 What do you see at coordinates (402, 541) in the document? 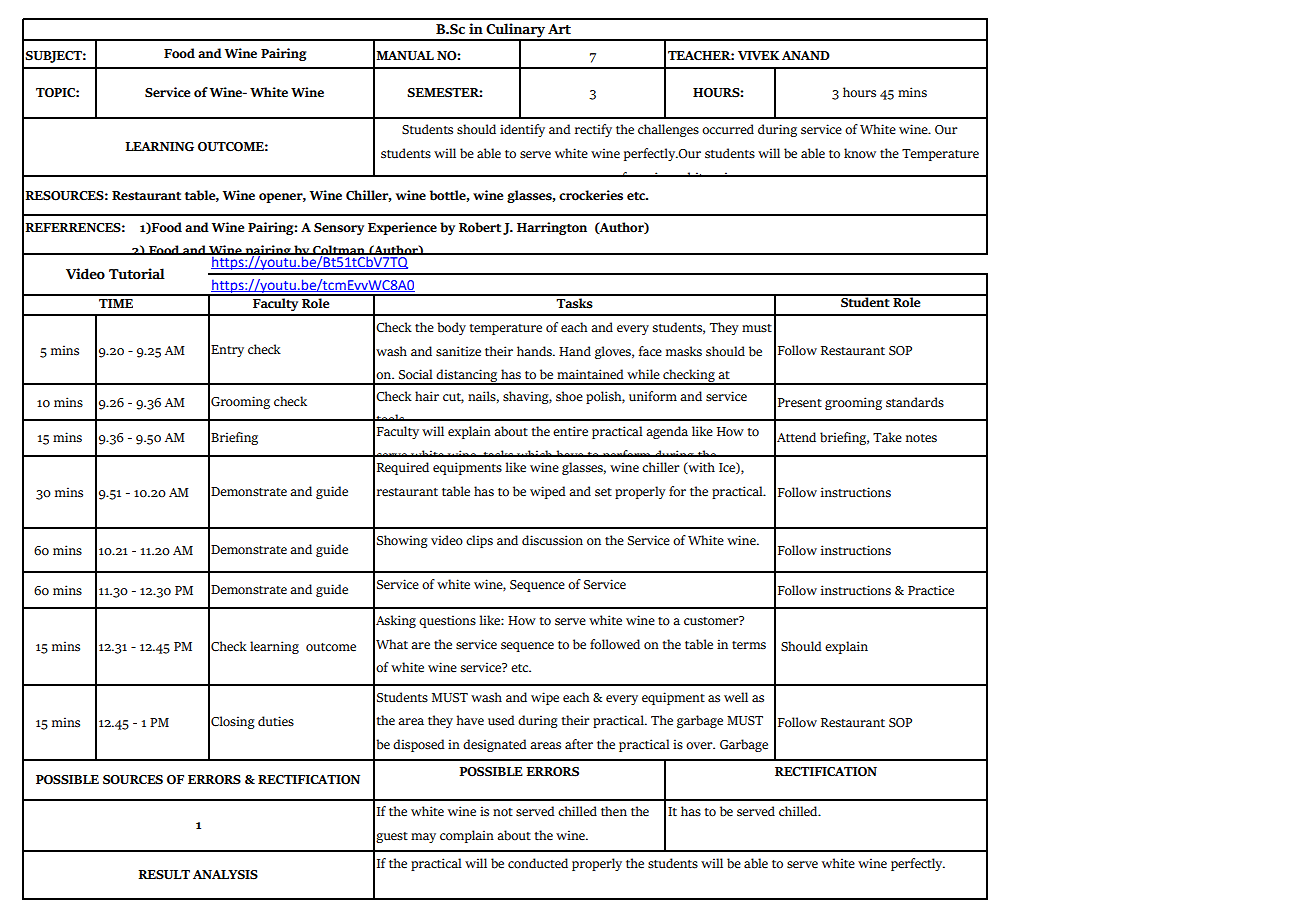
I see `Showing` at bounding box center [402, 541].
